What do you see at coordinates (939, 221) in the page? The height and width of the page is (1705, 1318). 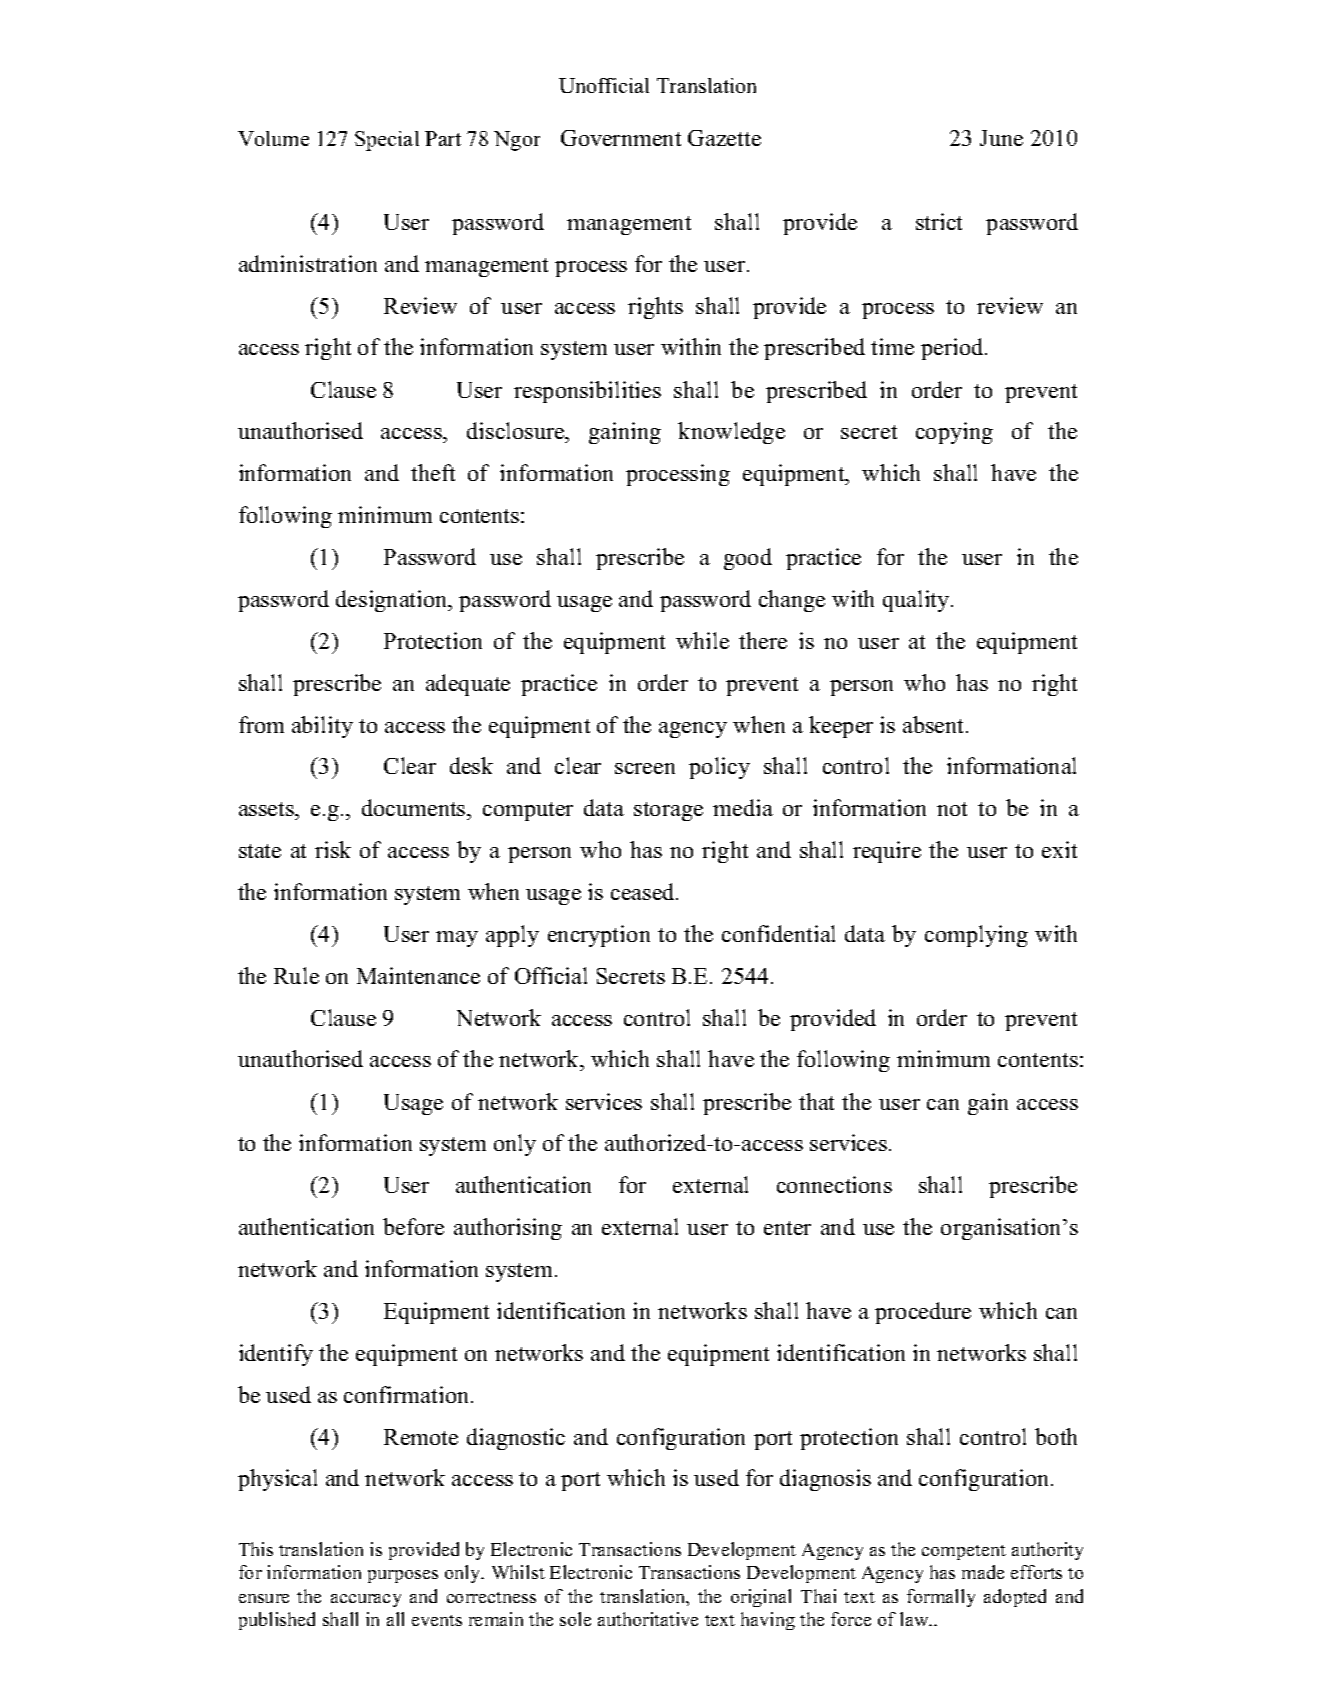 I see `strict` at bounding box center [939, 221].
